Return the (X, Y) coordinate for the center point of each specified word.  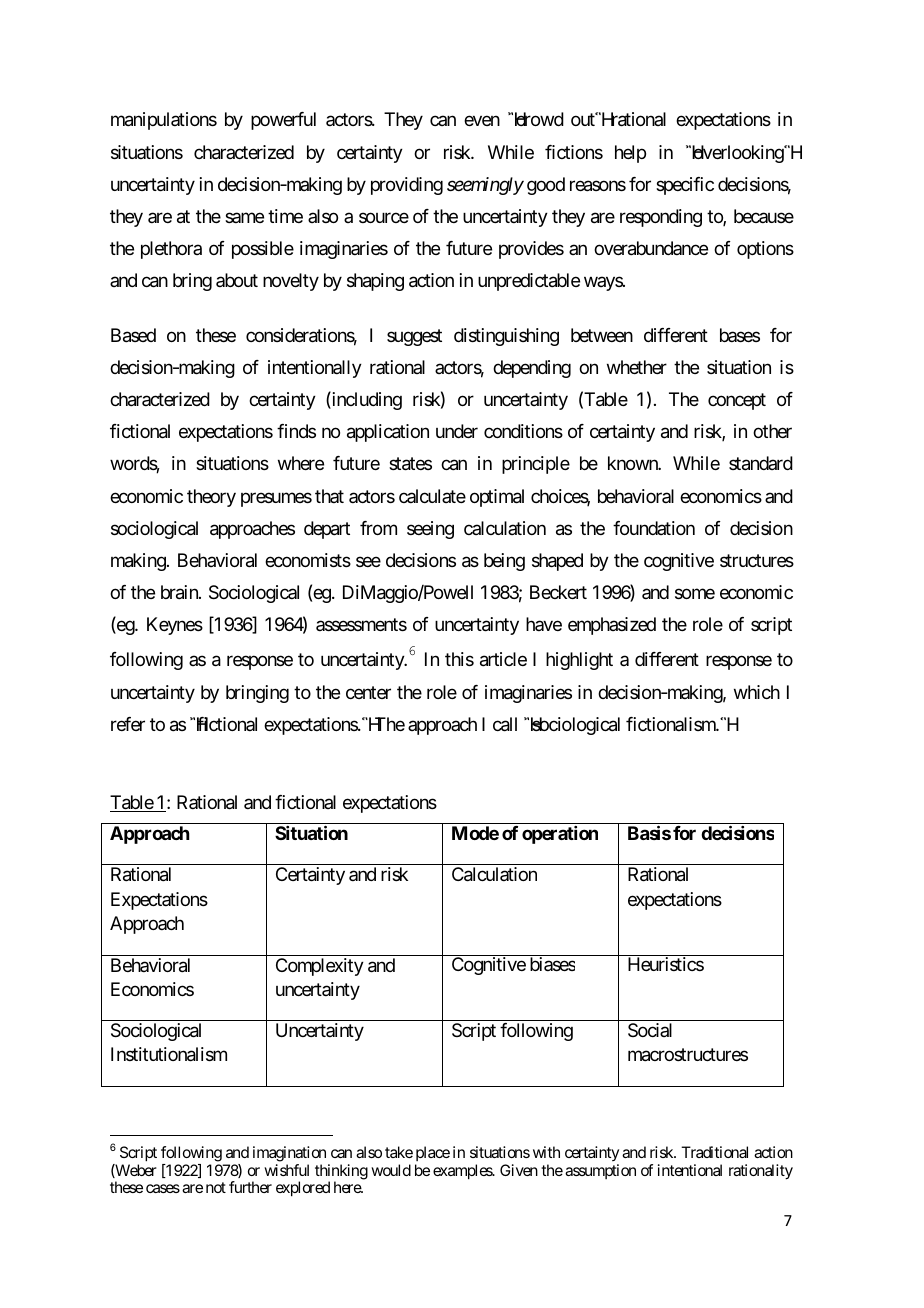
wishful (286, 1170)
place (433, 1153)
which (757, 692)
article (503, 659)
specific (685, 186)
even (482, 121)
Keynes (175, 626)
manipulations (164, 121)
